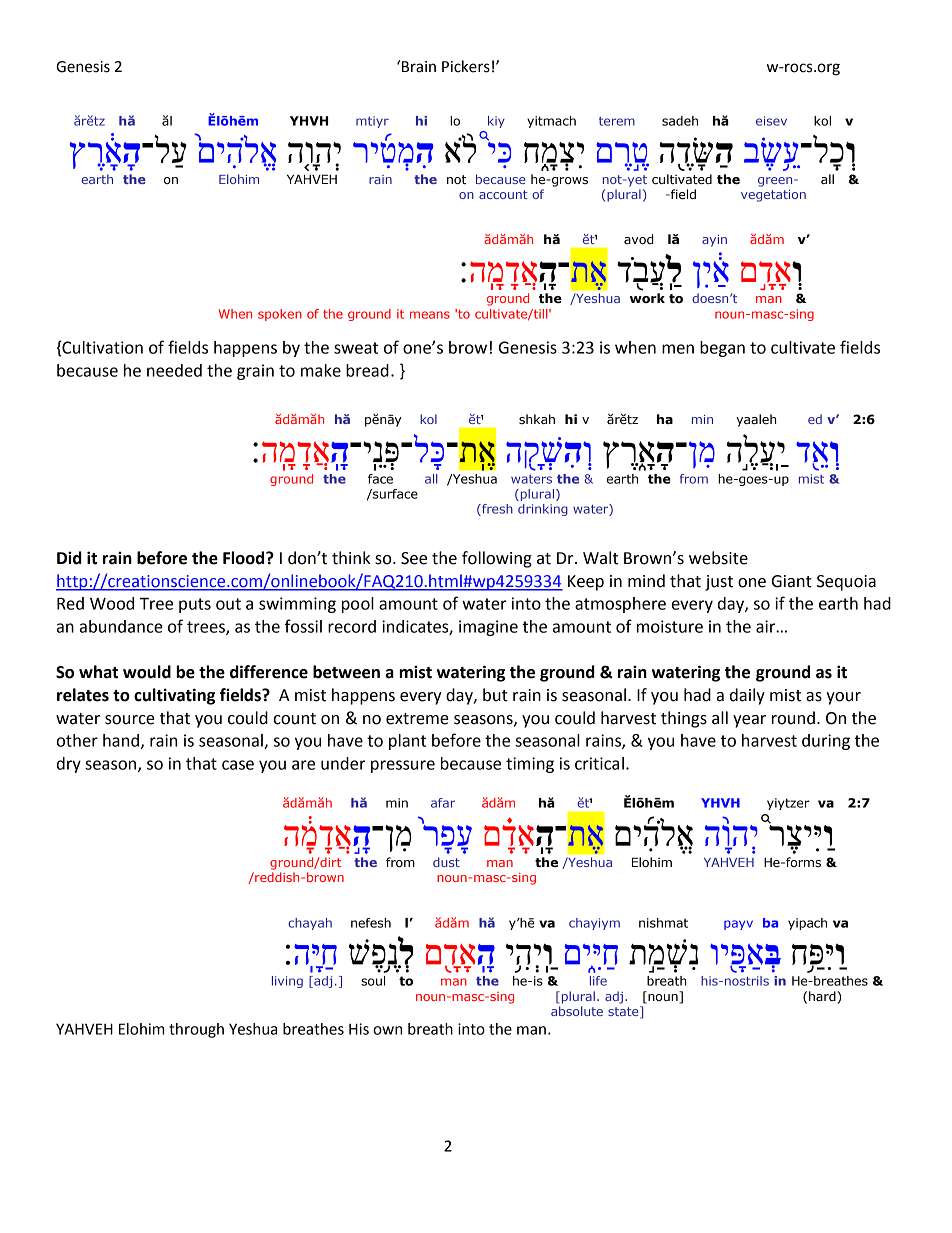  Describe the element at coordinates (466, 66) in the image. I see `Pickers` at that location.
